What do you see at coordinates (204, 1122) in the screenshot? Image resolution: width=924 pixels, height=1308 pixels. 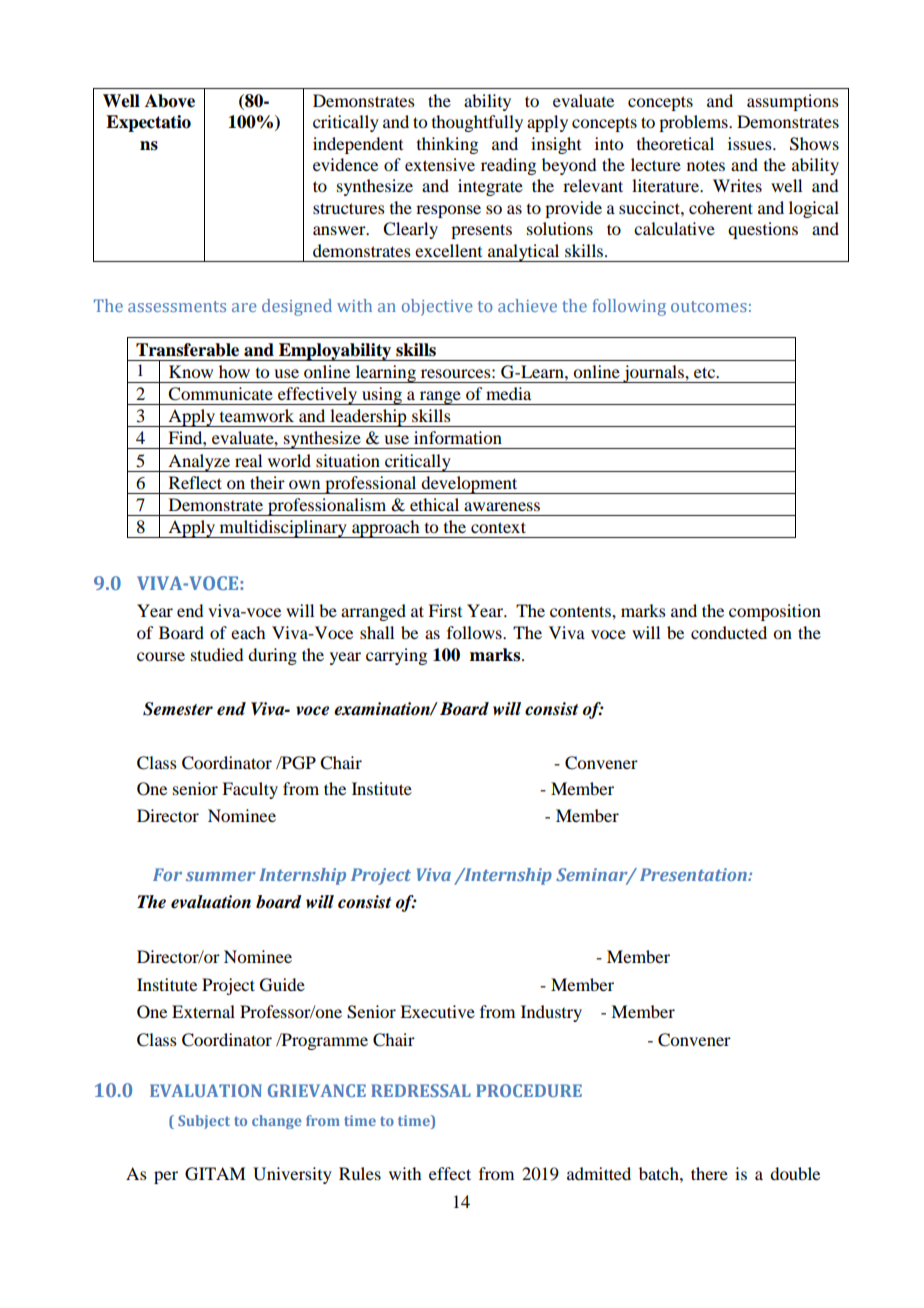 I see `Subject` at bounding box center [204, 1122].
